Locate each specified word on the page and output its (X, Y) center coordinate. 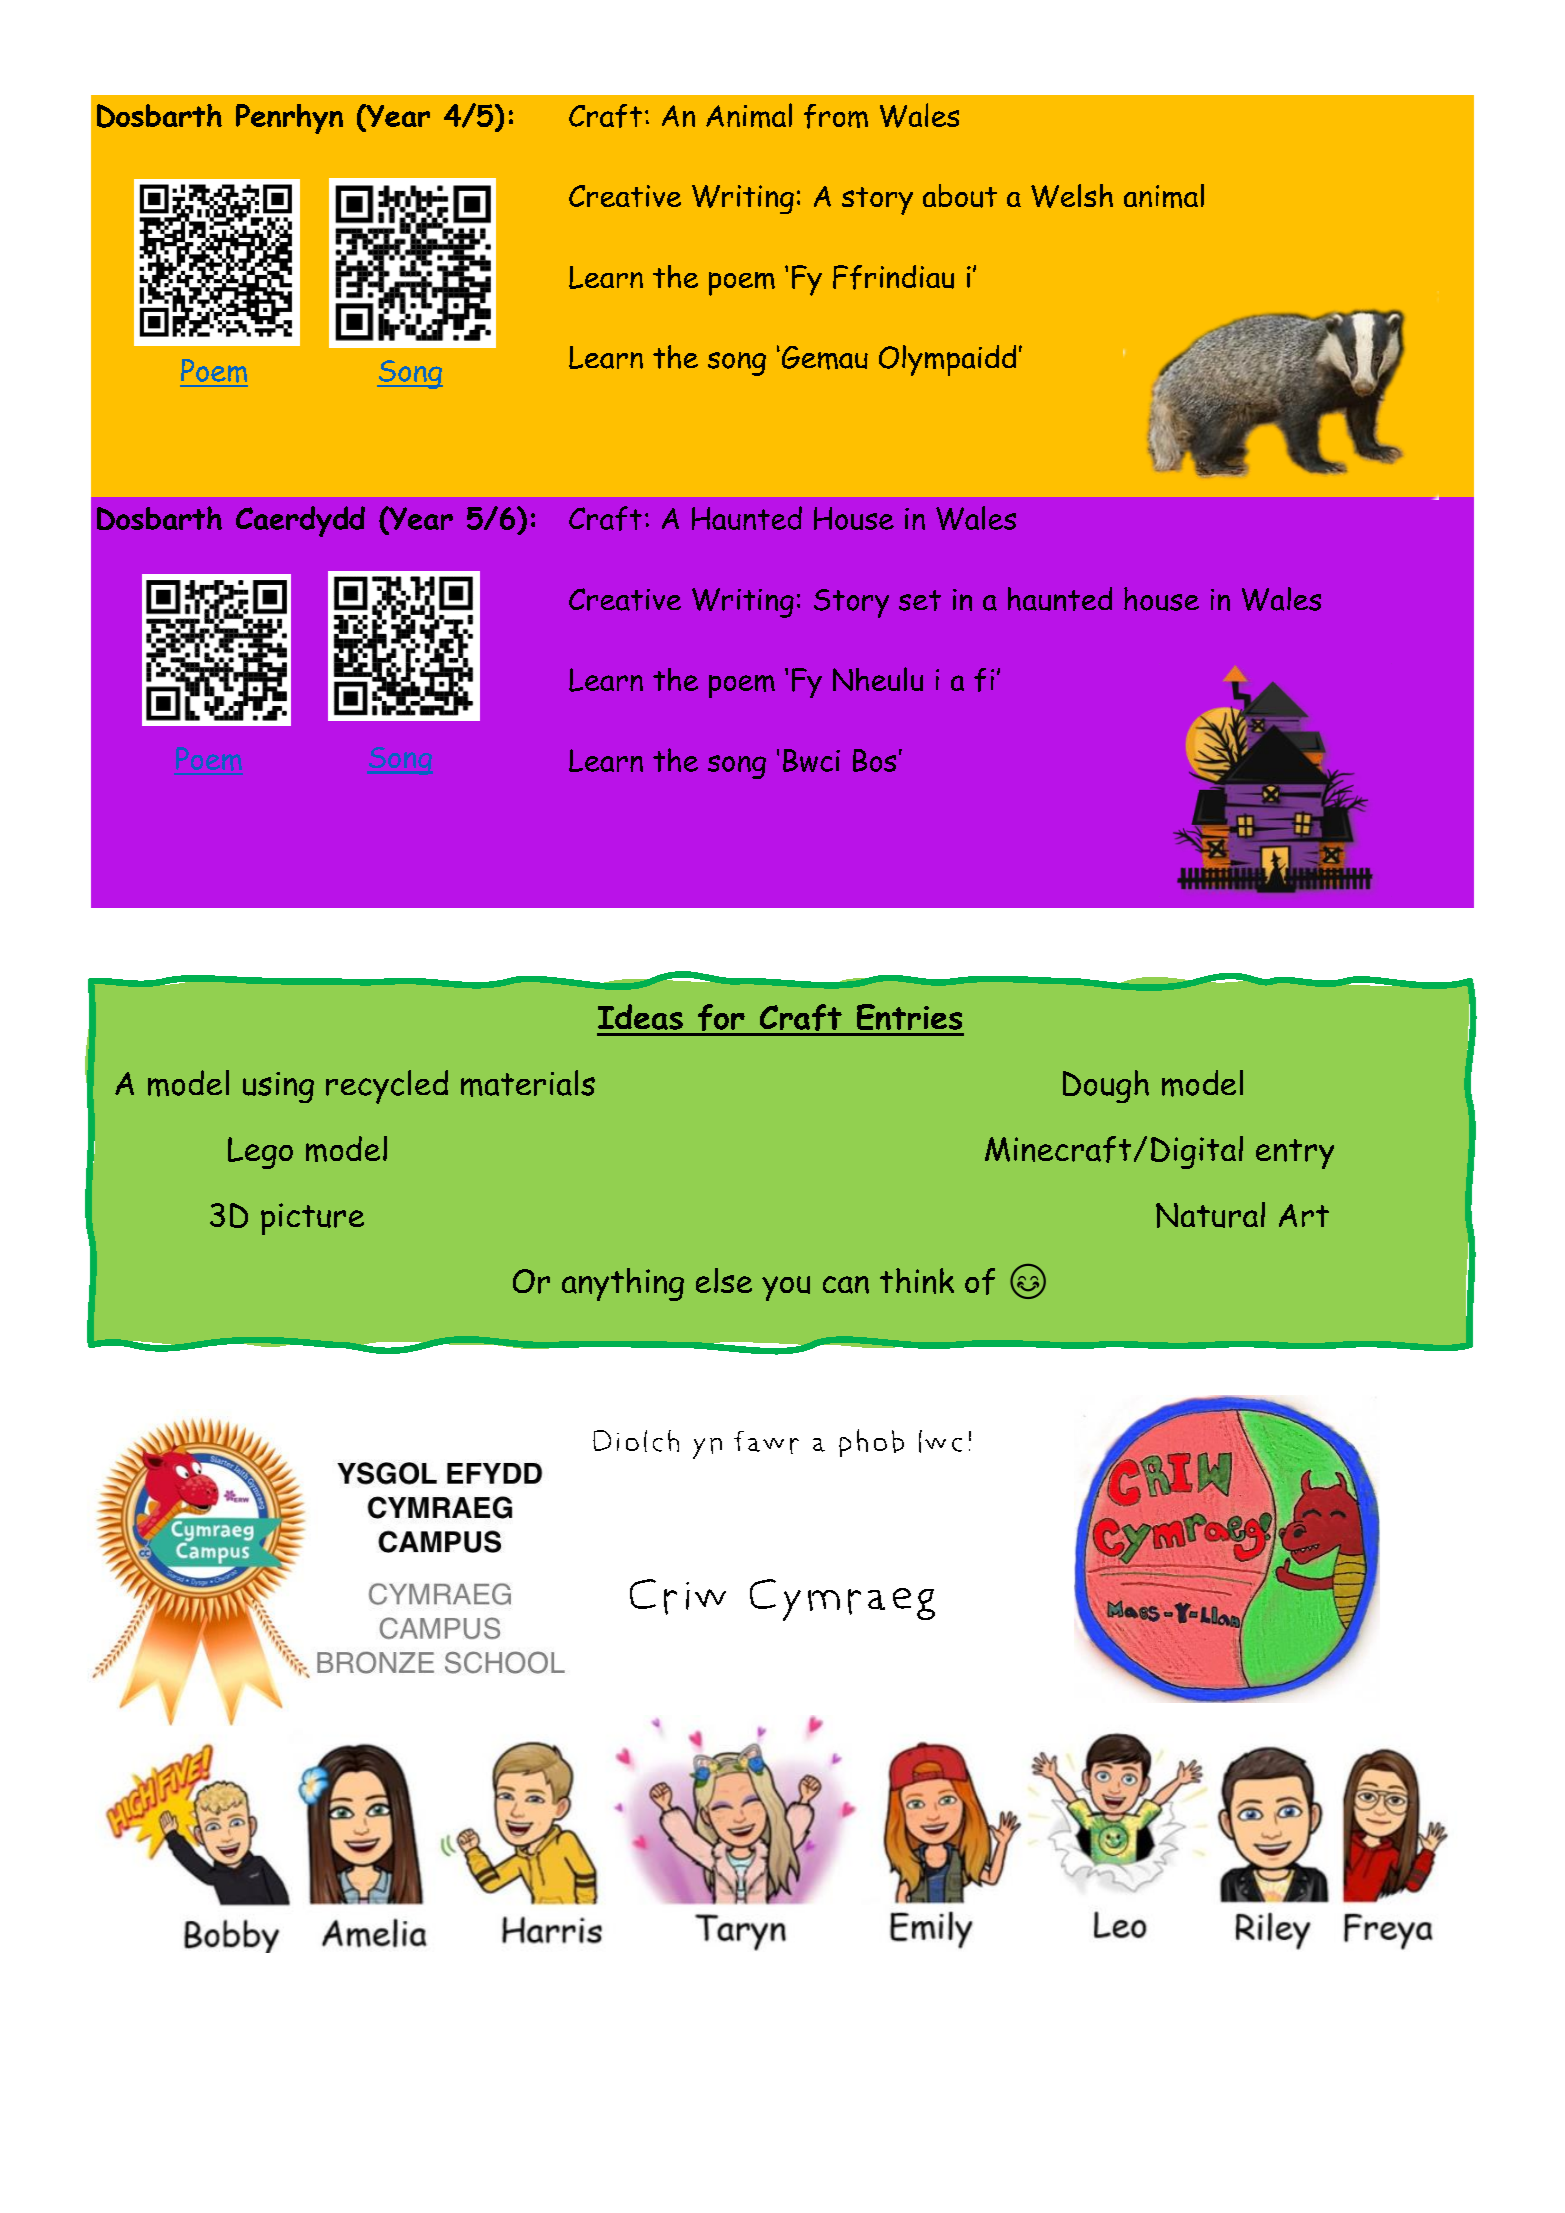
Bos (874, 760)
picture (312, 1219)
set (920, 600)
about (960, 196)
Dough (1106, 1086)
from (836, 116)
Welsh (1072, 196)
